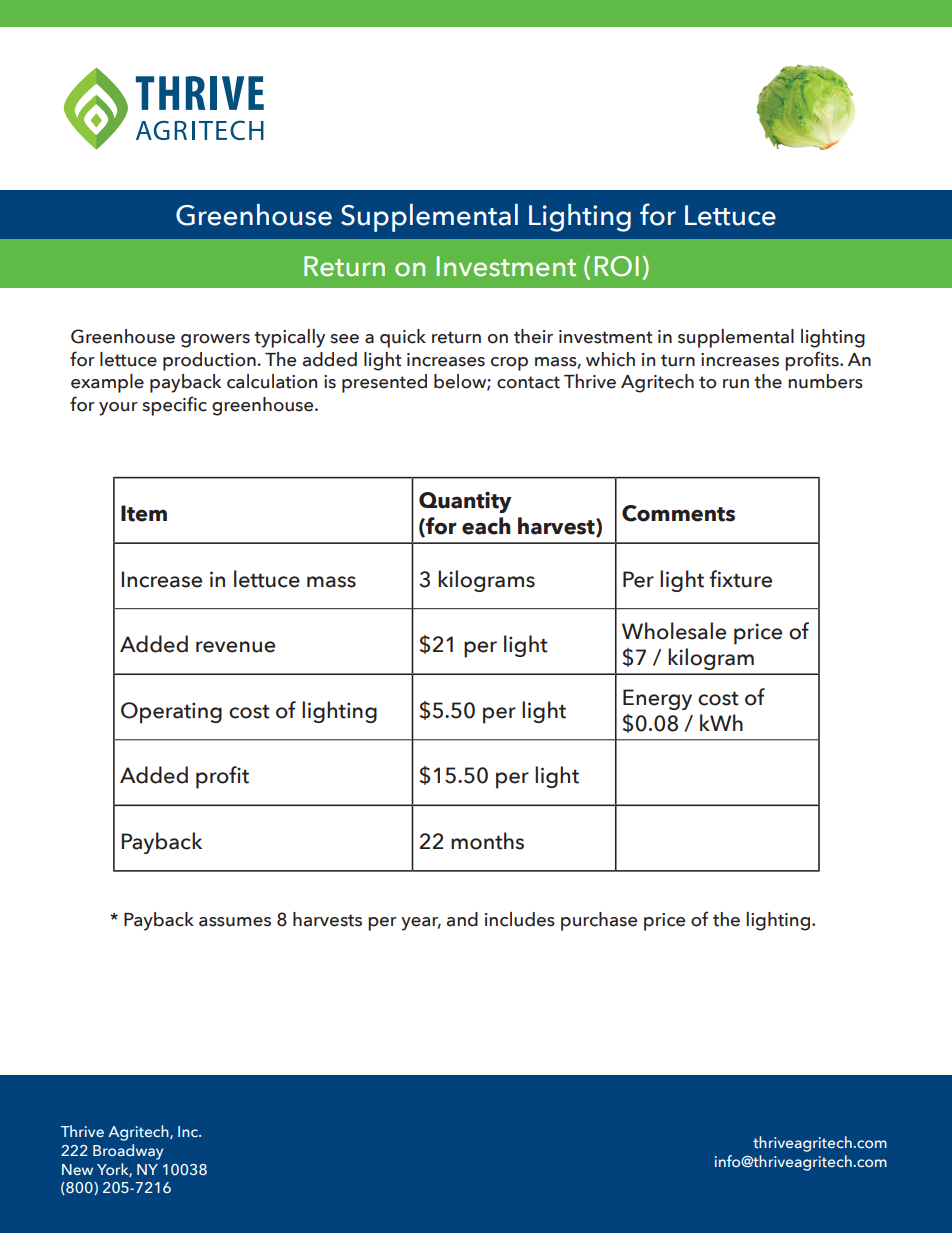 The image size is (952, 1233). Describe the element at coordinates (144, 513) in the screenshot. I see `Item` at that location.
